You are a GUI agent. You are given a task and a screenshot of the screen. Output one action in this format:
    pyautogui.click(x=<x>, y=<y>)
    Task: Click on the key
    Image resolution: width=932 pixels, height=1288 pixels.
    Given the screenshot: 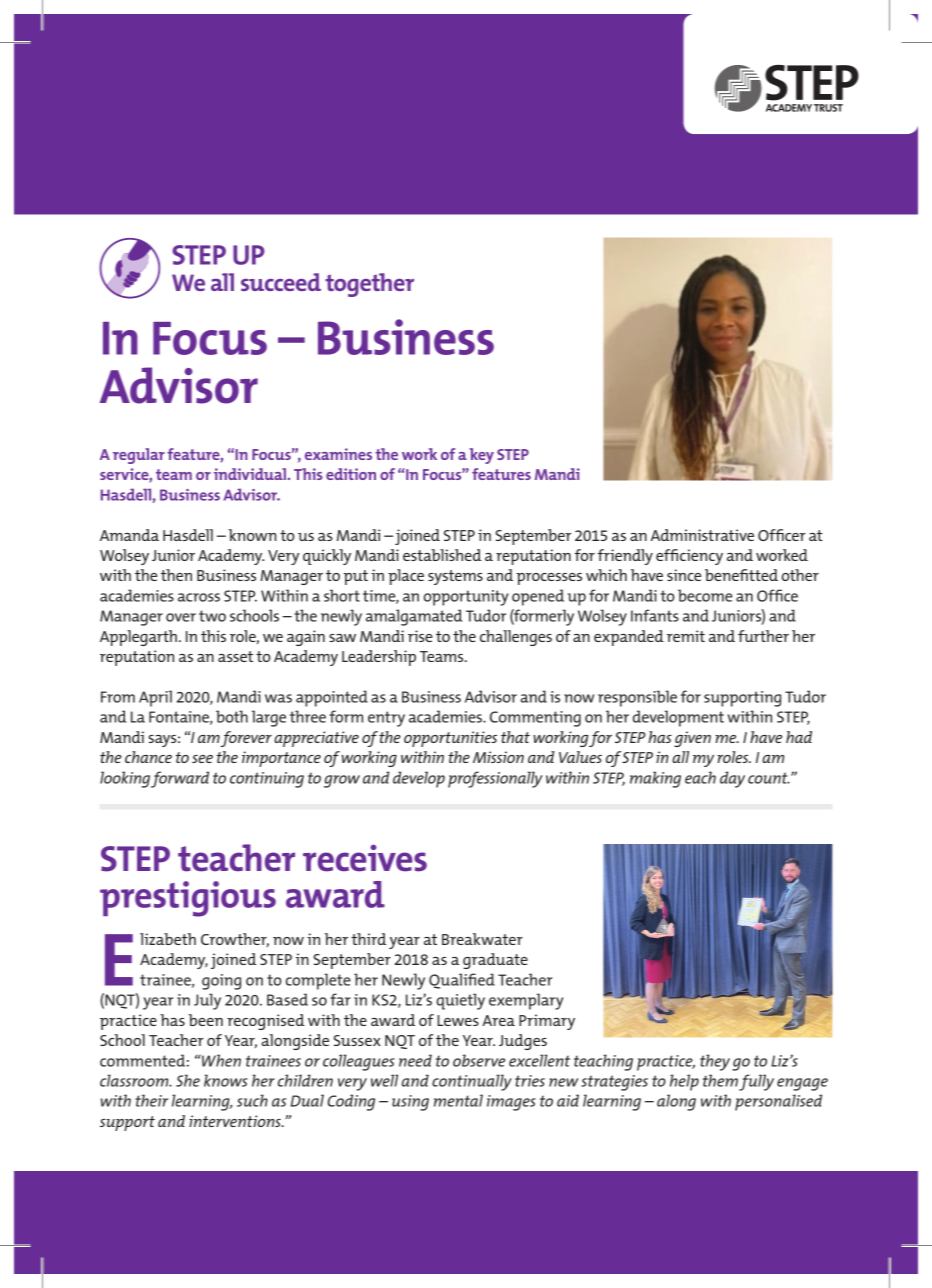 What is the action you would take?
    pyautogui.click(x=481, y=456)
